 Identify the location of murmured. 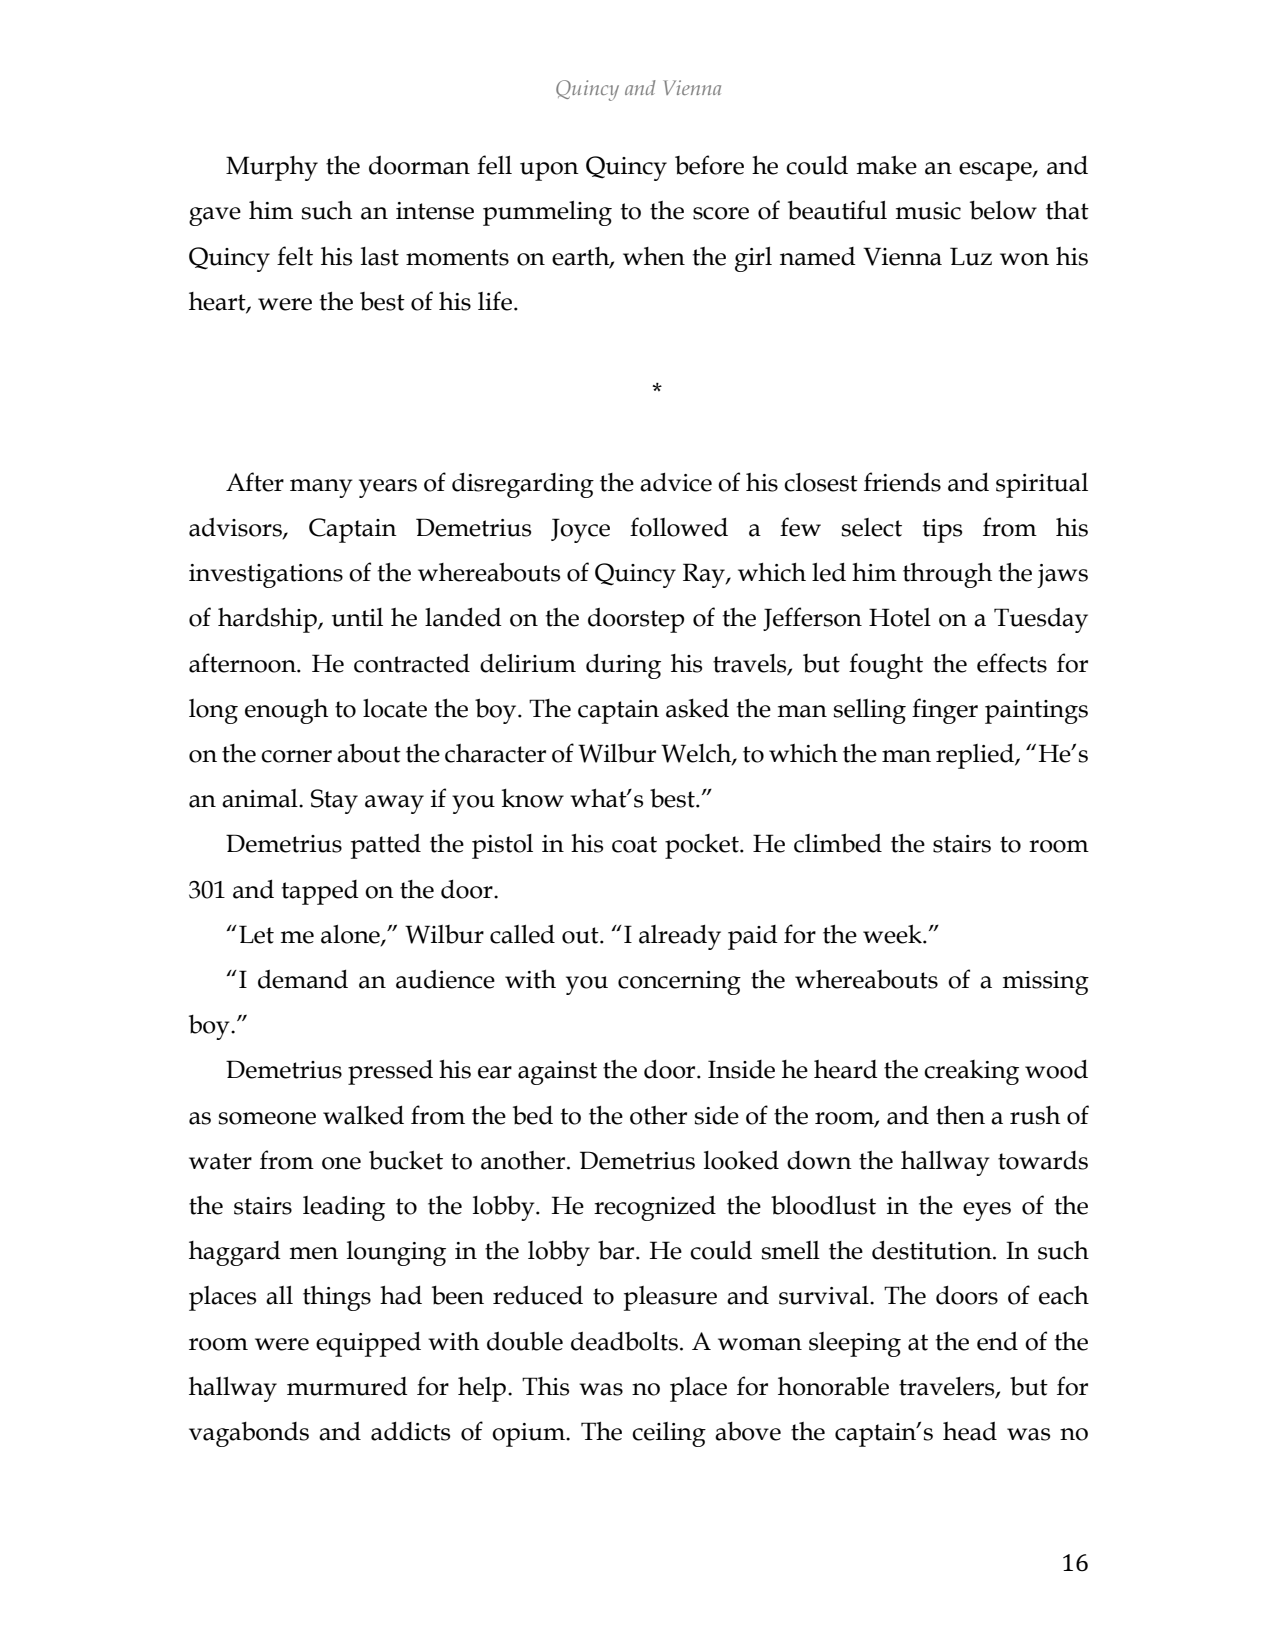
(347, 1386).
